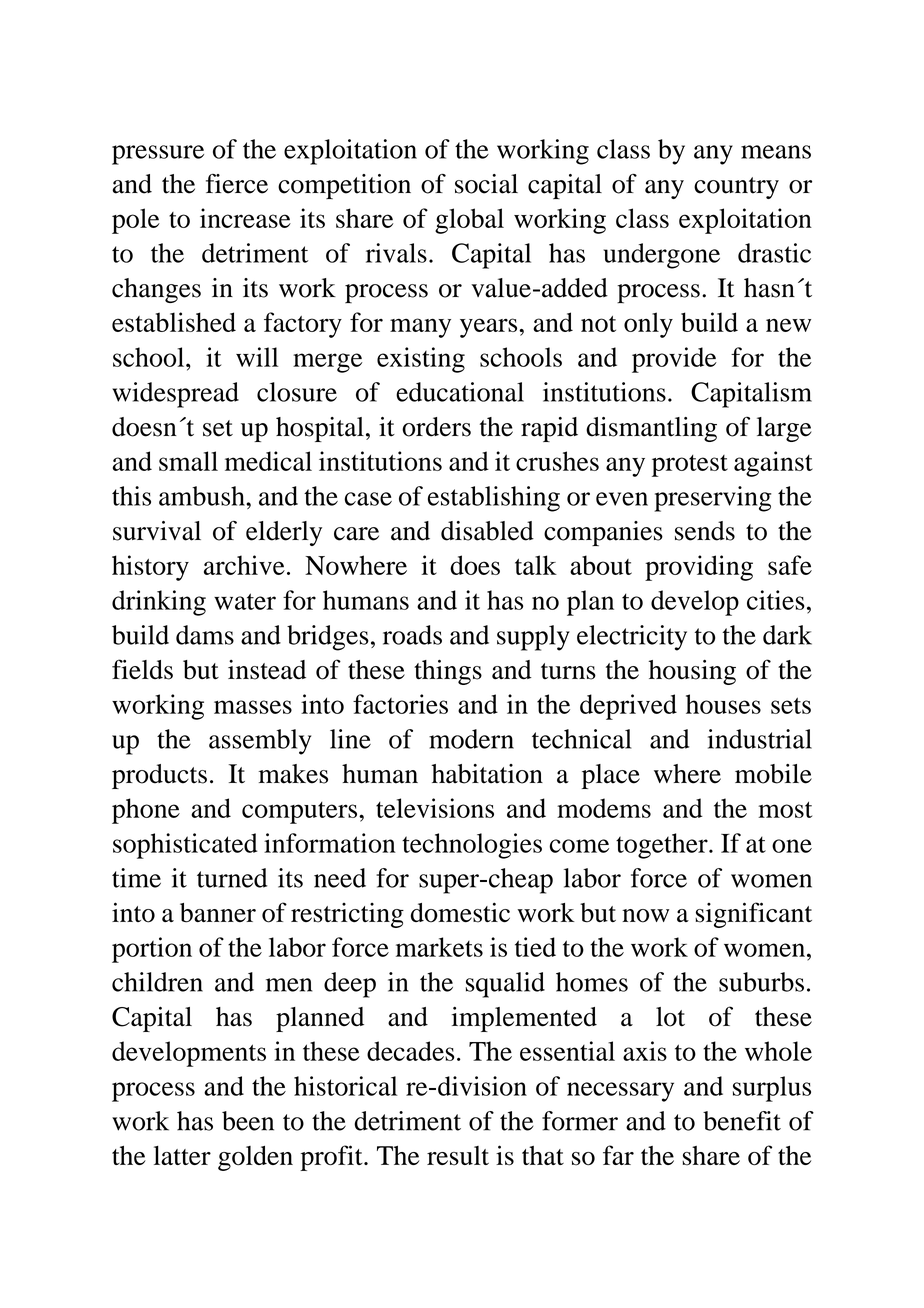 The width and height of the page is (924, 1308). I want to click on benefit, so click(742, 1121).
